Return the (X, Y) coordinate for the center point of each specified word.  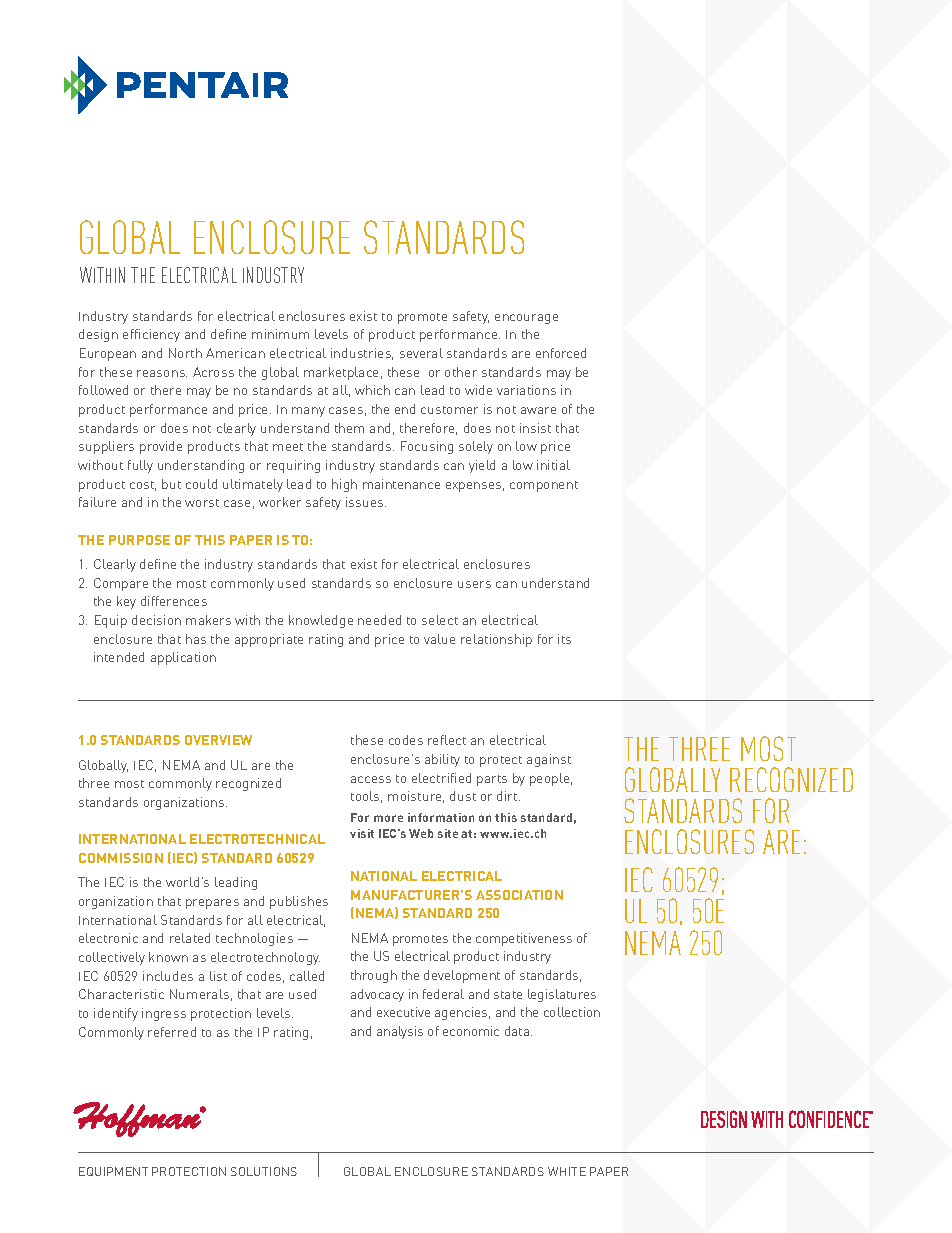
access (371, 779)
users (474, 584)
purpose (139, 540)
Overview (218, 740)
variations (526, 390)
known (168, 957)
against (549, 760)
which (372, 390)
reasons (162, 373)
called (307, 976)
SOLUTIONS (264, 1171)
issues (366, 502)
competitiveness (524, 939)
